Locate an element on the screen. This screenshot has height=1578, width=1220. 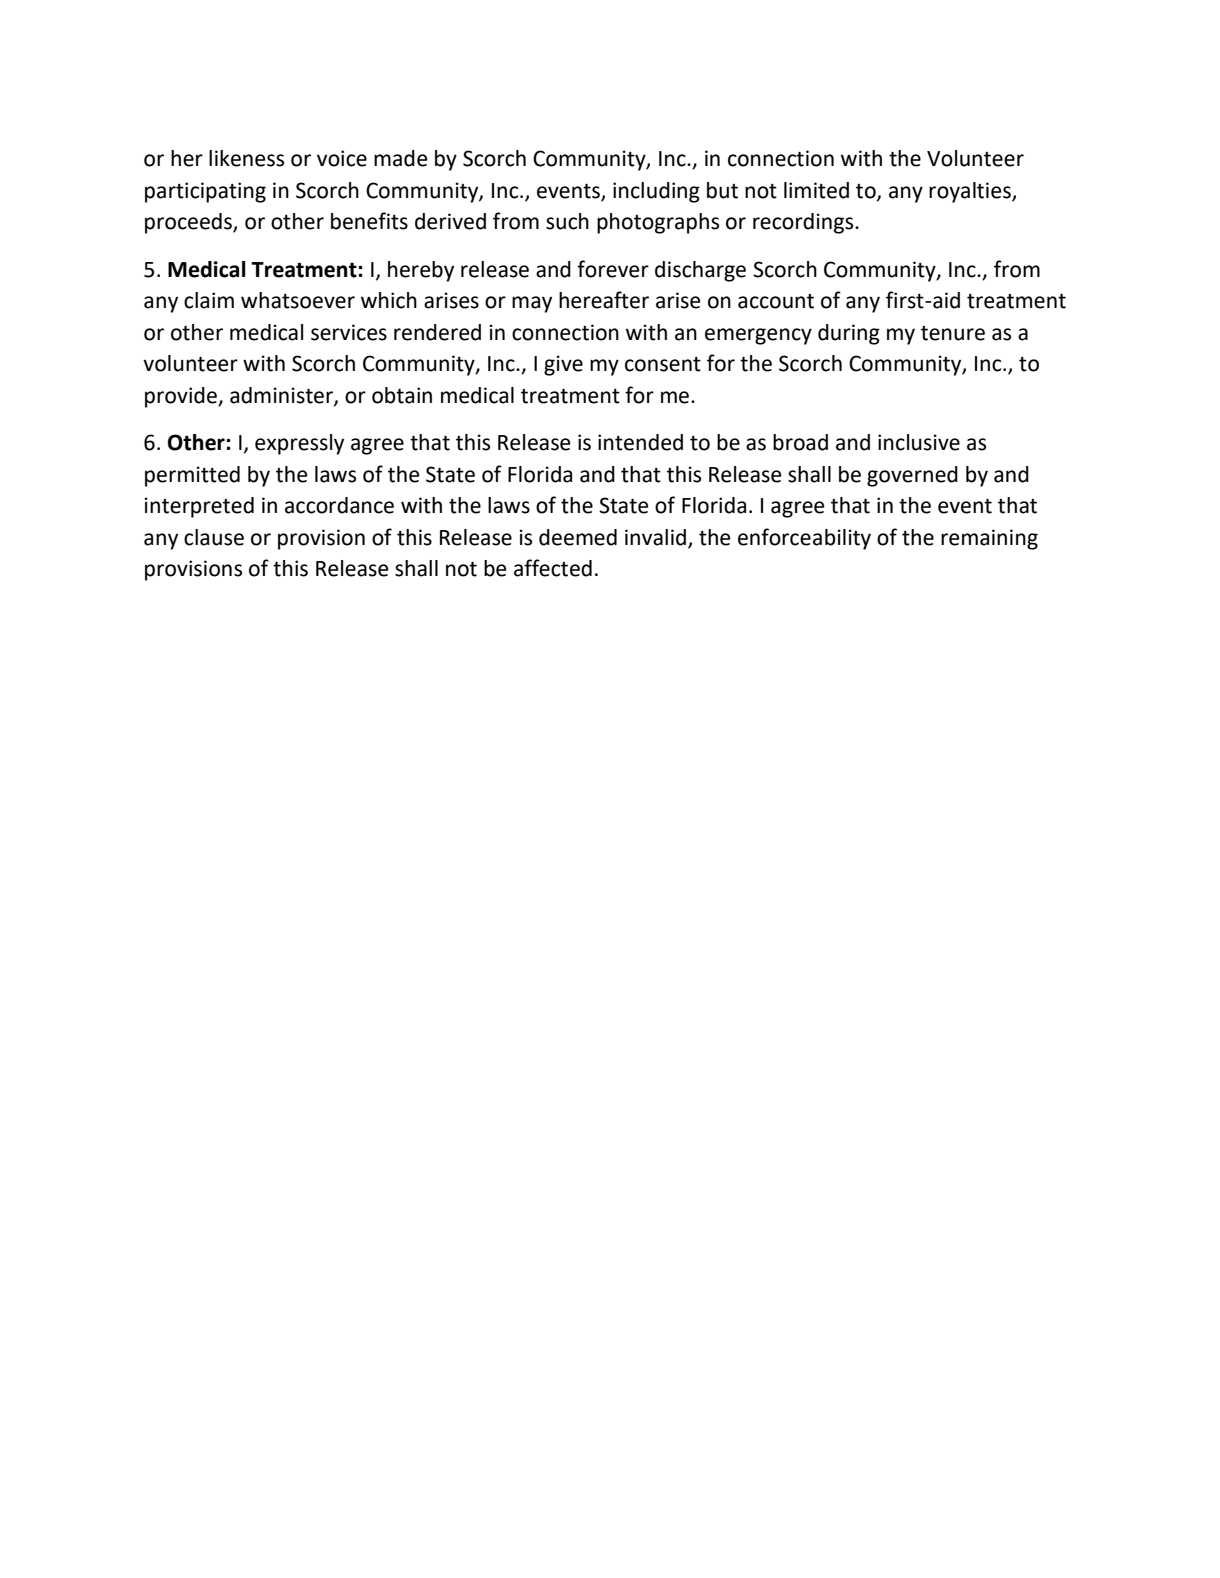
account is located at coordinates (776, 301).
